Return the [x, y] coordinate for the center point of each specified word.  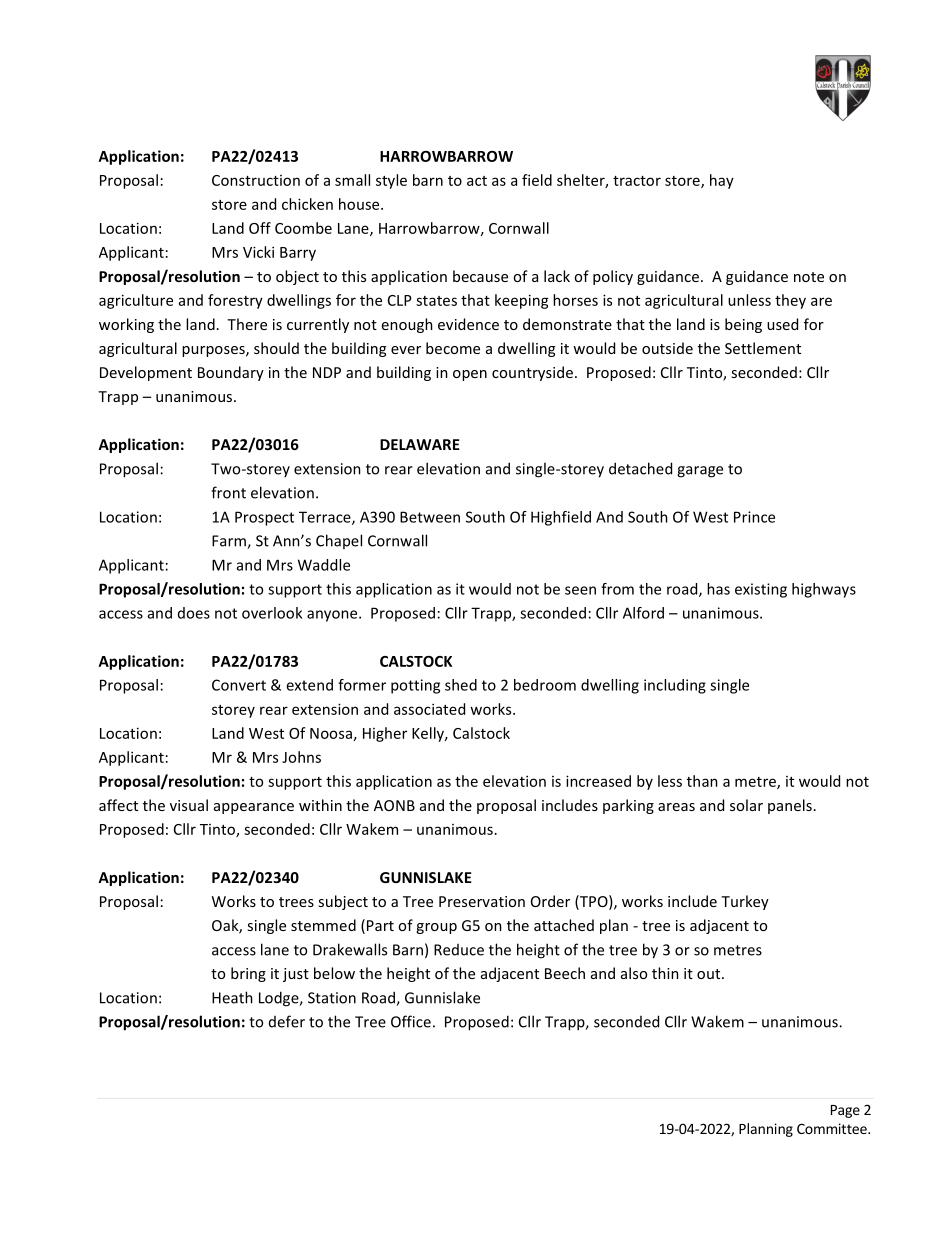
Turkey [745, 902]
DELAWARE [420, 444]
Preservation [482, 901]
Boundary [231, 373]
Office [411, 1021]
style [391, 181]
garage [700, 472]
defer [287, 1021]
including [675, 686]
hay [722, 181]
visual [189, 805]
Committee [833, 1128]
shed [461, 685]
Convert [239, 685]
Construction [256, 180]
